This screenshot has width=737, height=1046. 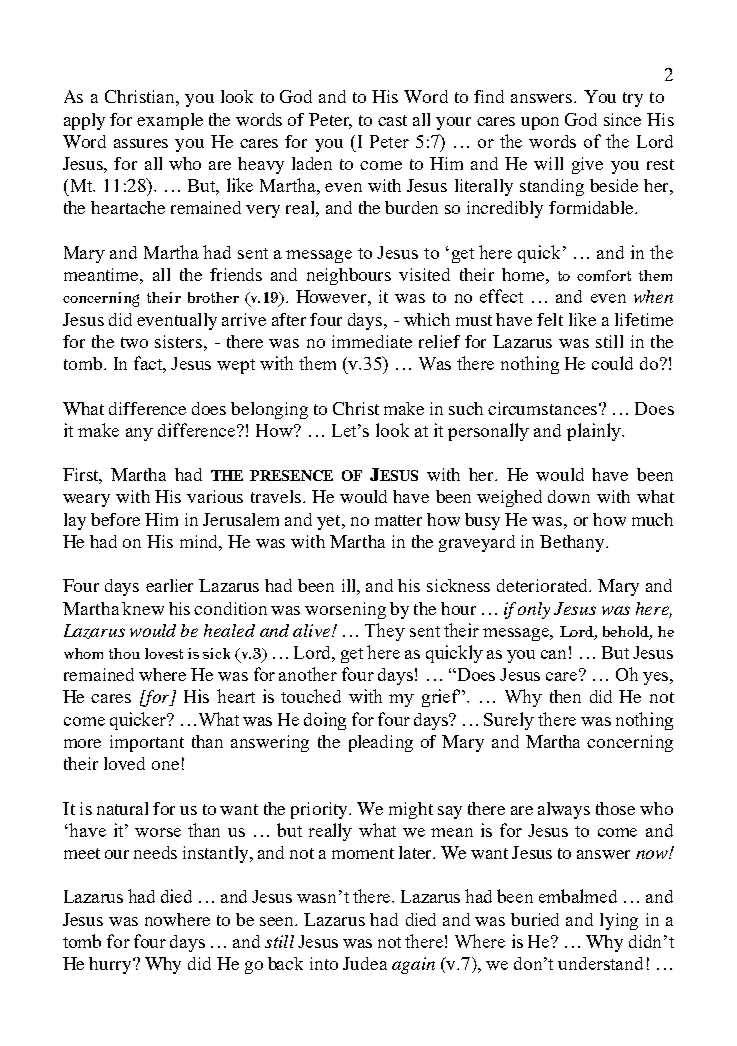 What do you see at coordinates (365, 963) in the screenshot?
I see `Judea` at bounding box center [365, 963].
